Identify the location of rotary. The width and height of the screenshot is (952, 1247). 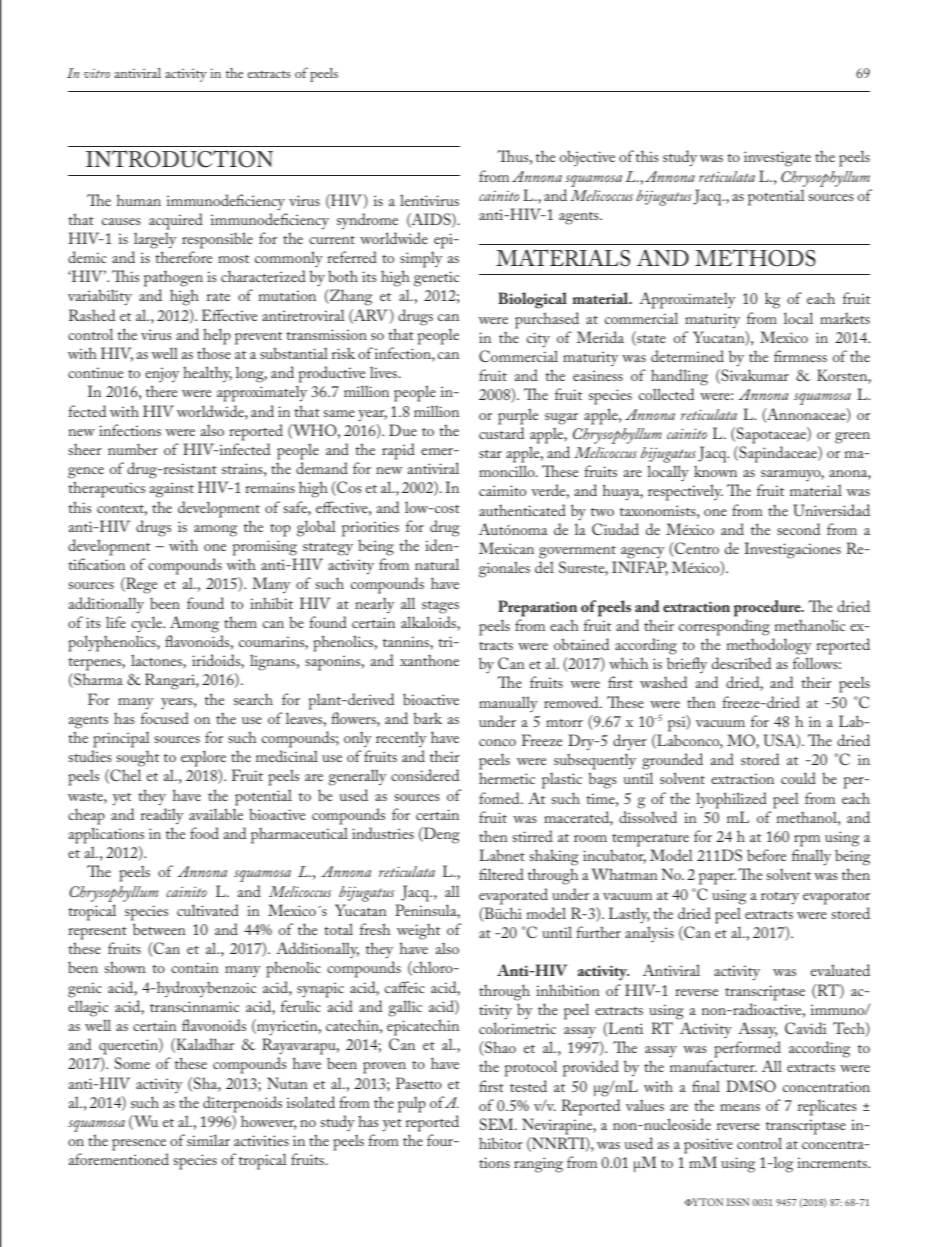
(780, 898).
